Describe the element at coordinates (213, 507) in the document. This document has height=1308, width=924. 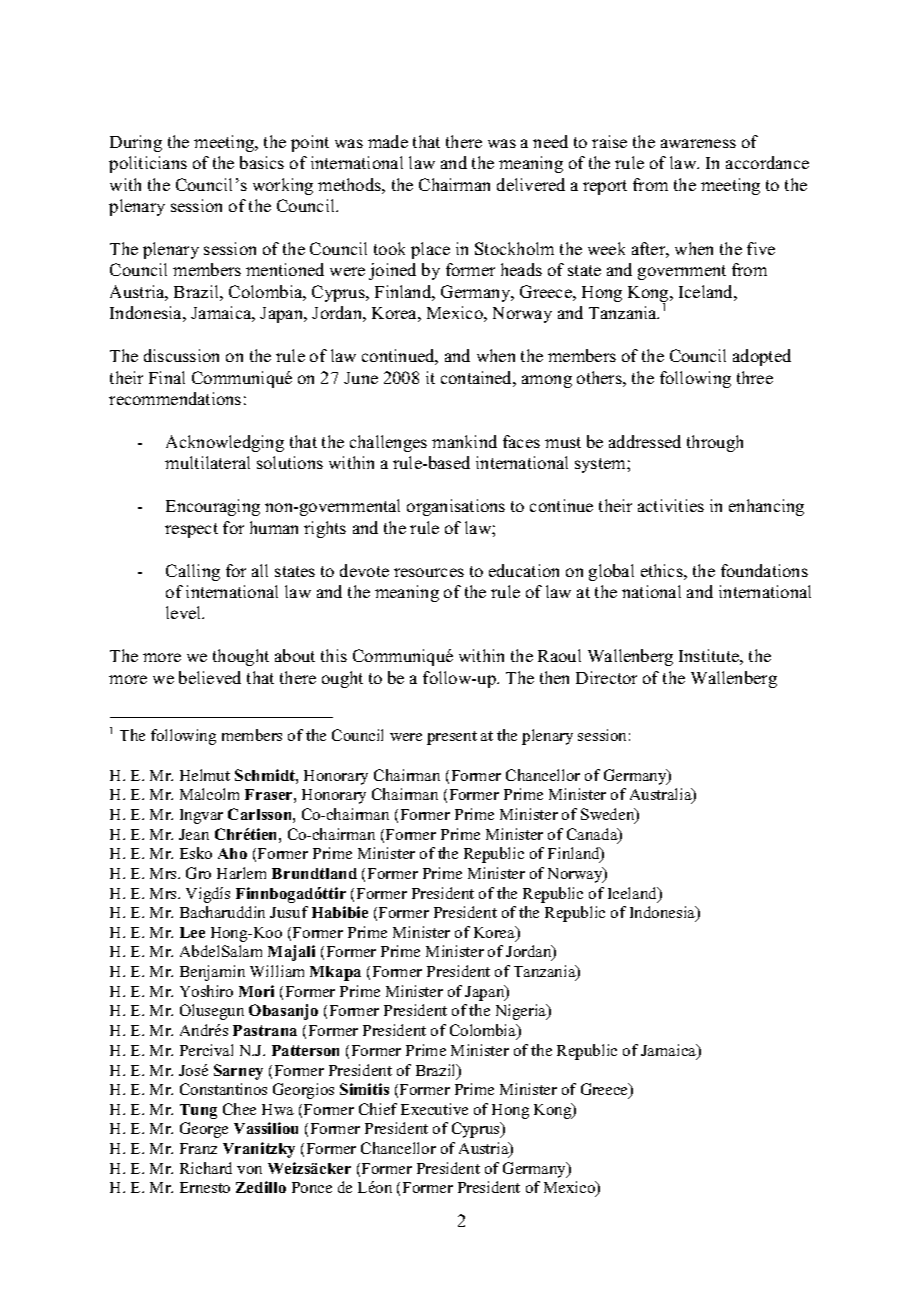
I see `Encouraging` at that location.
